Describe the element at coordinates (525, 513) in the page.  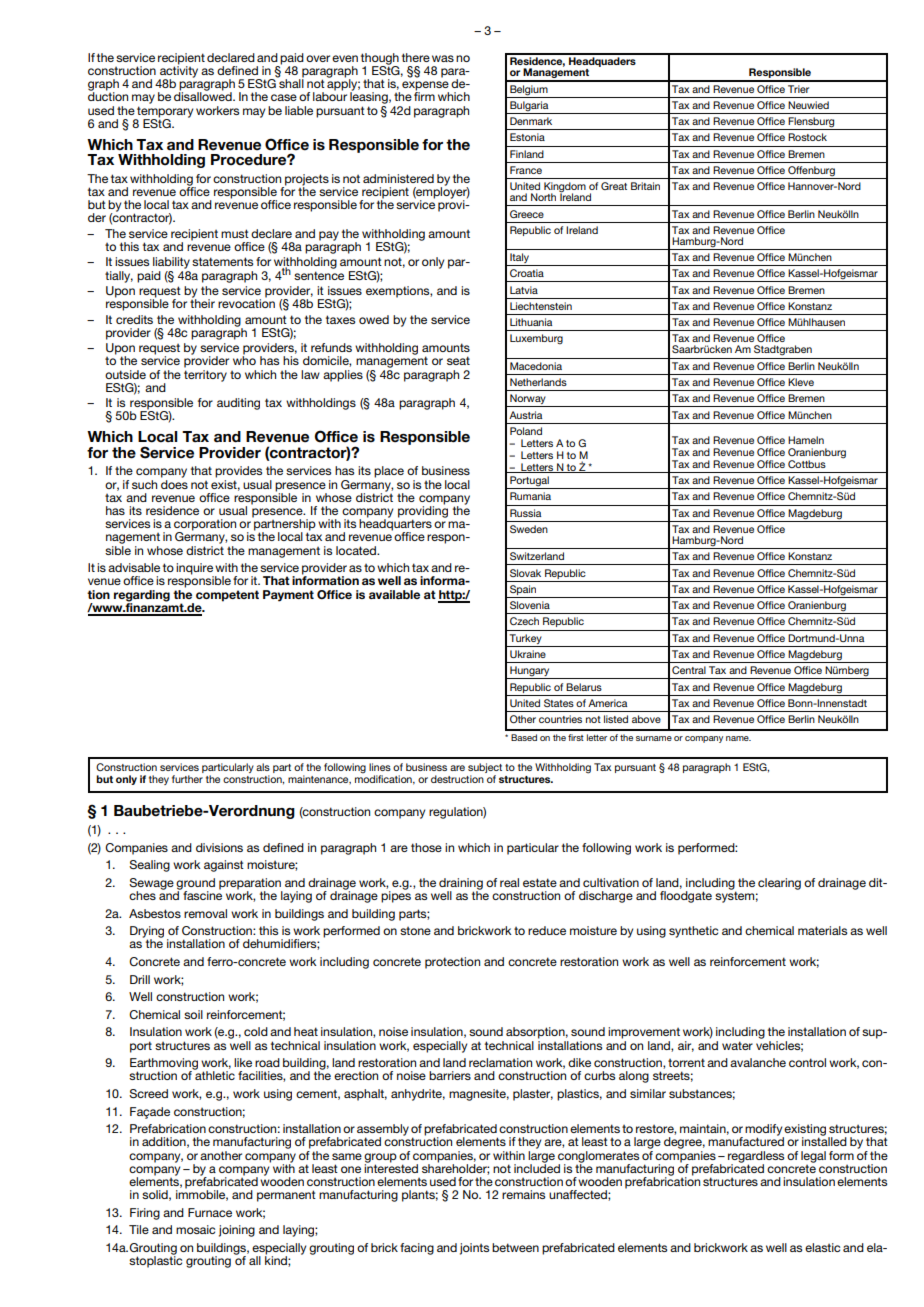
I see `Russia` at that location.
